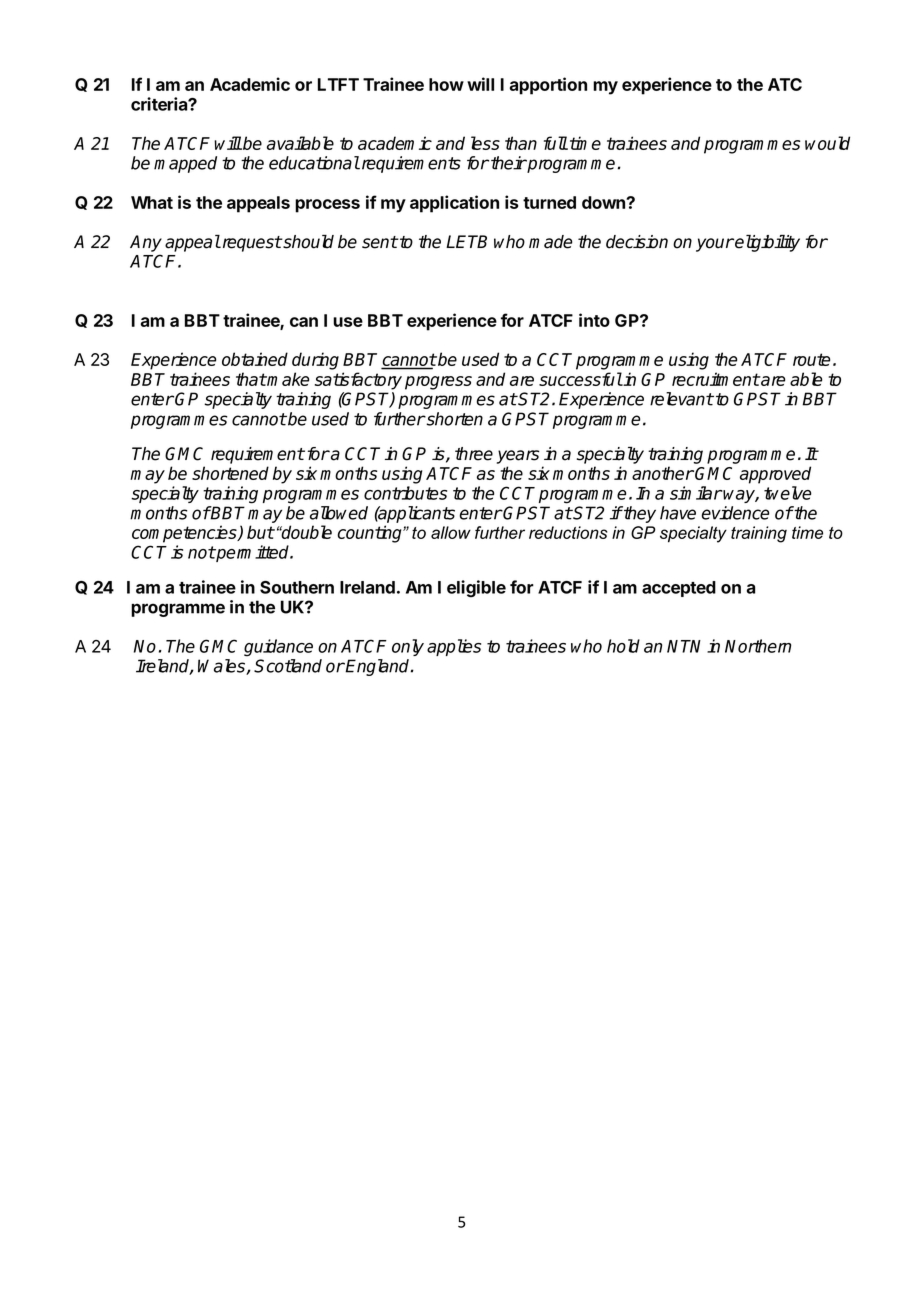 This image has height=1308, width=924. Describe the element at coordinates (775, 475) in the image. I see `approved` at that location.
